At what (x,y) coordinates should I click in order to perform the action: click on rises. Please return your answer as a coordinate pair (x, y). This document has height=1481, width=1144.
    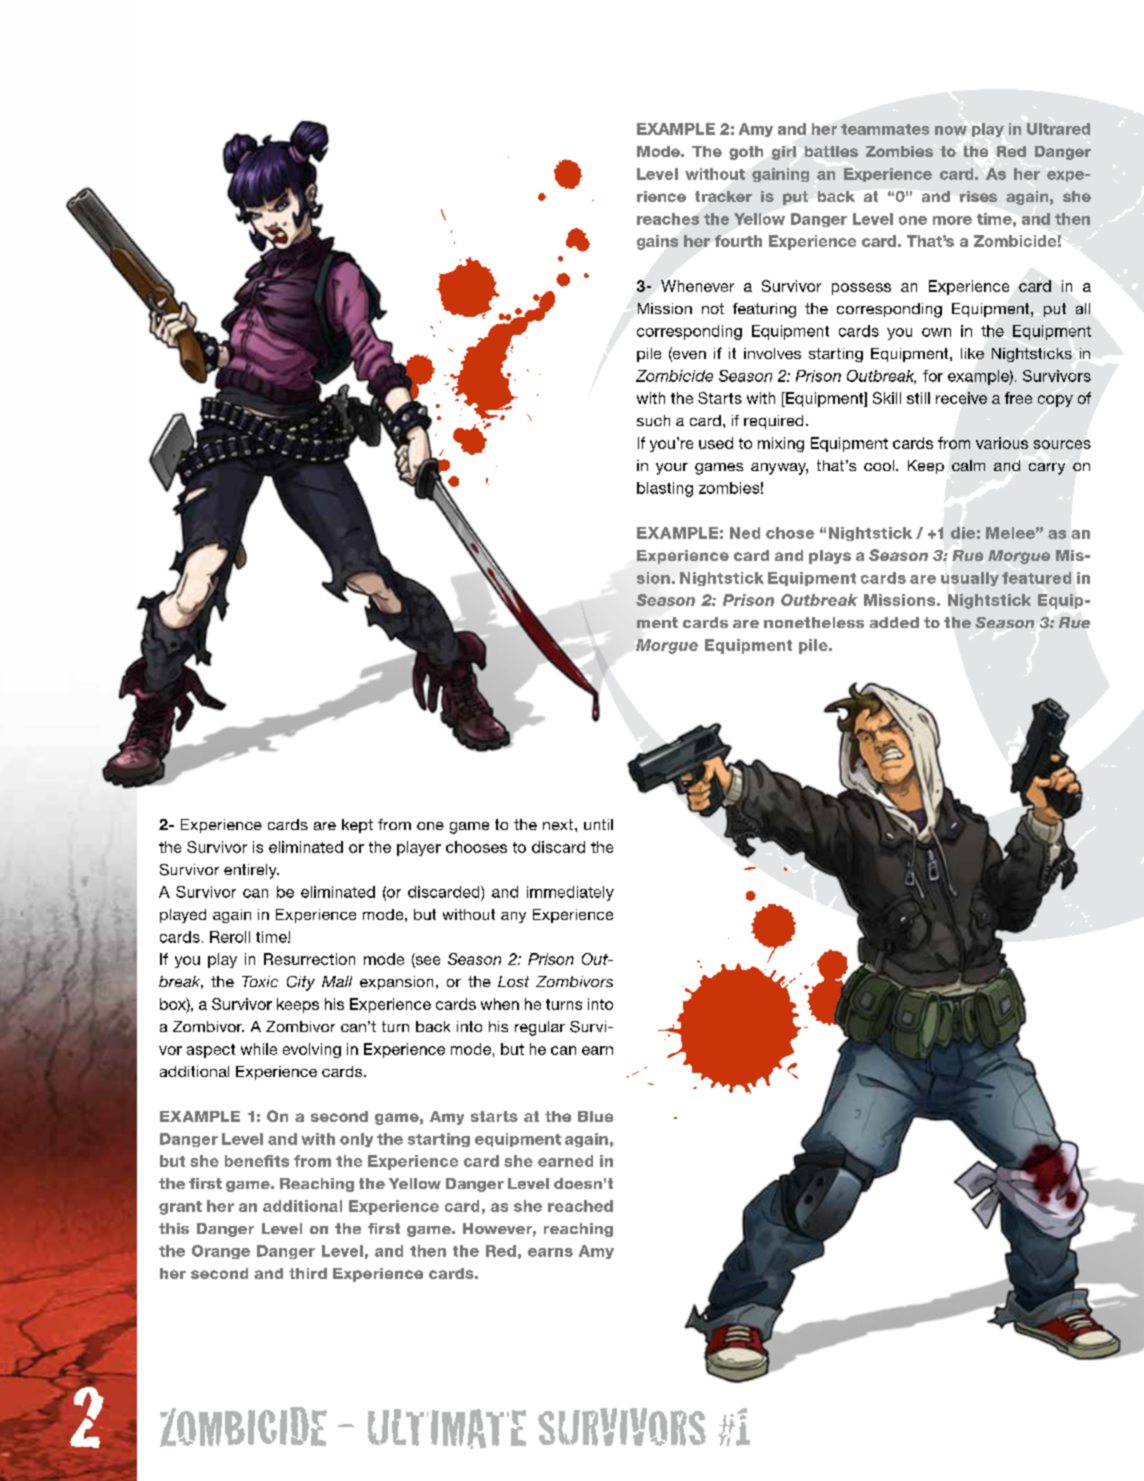
    Looking at the image, I should click on (978, 196).
